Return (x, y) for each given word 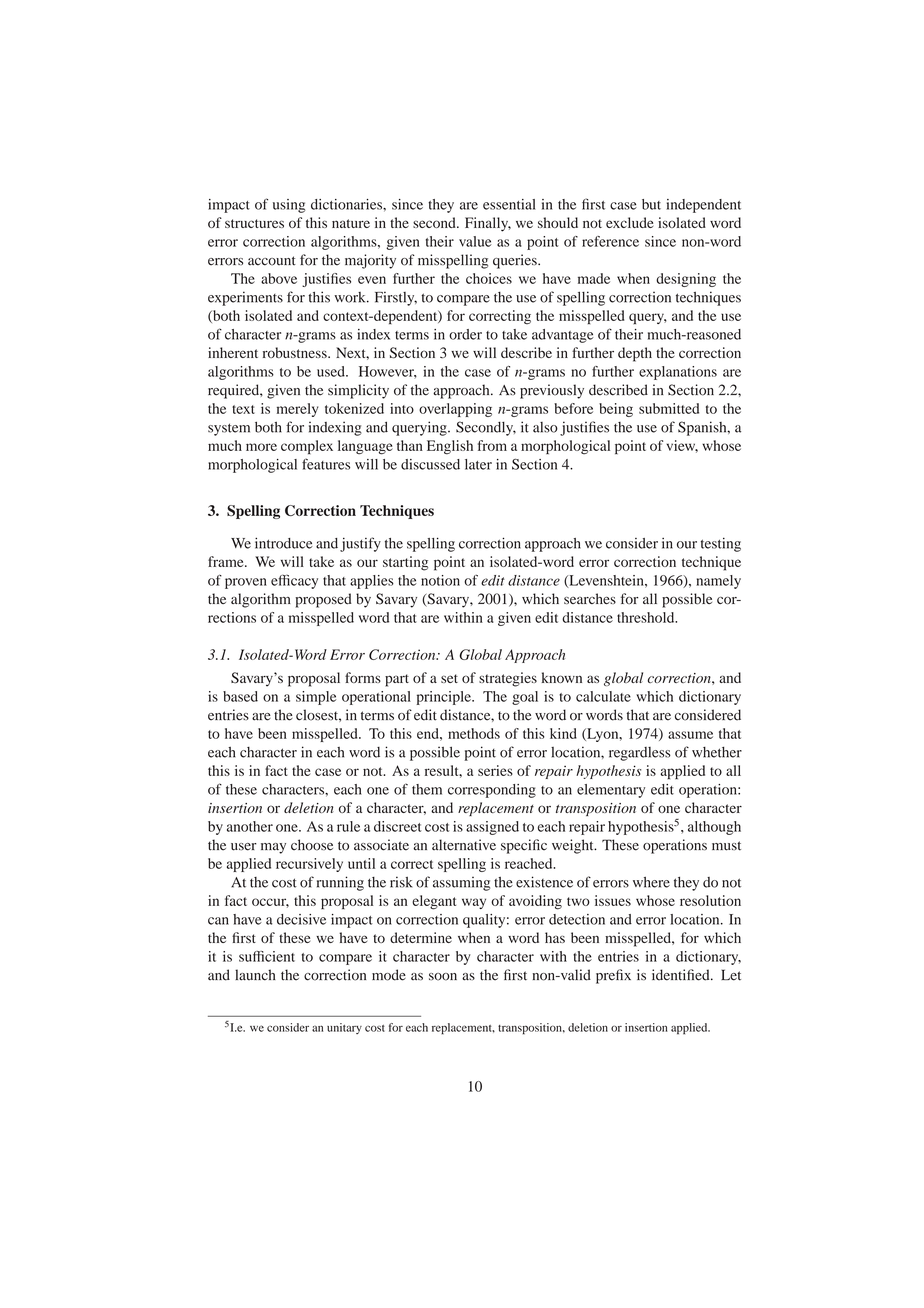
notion (440, 580)
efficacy (294, 581)
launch (255, 975)
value (475, 241)
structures (254, 223)
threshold (647, 617)
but (651, 204)
